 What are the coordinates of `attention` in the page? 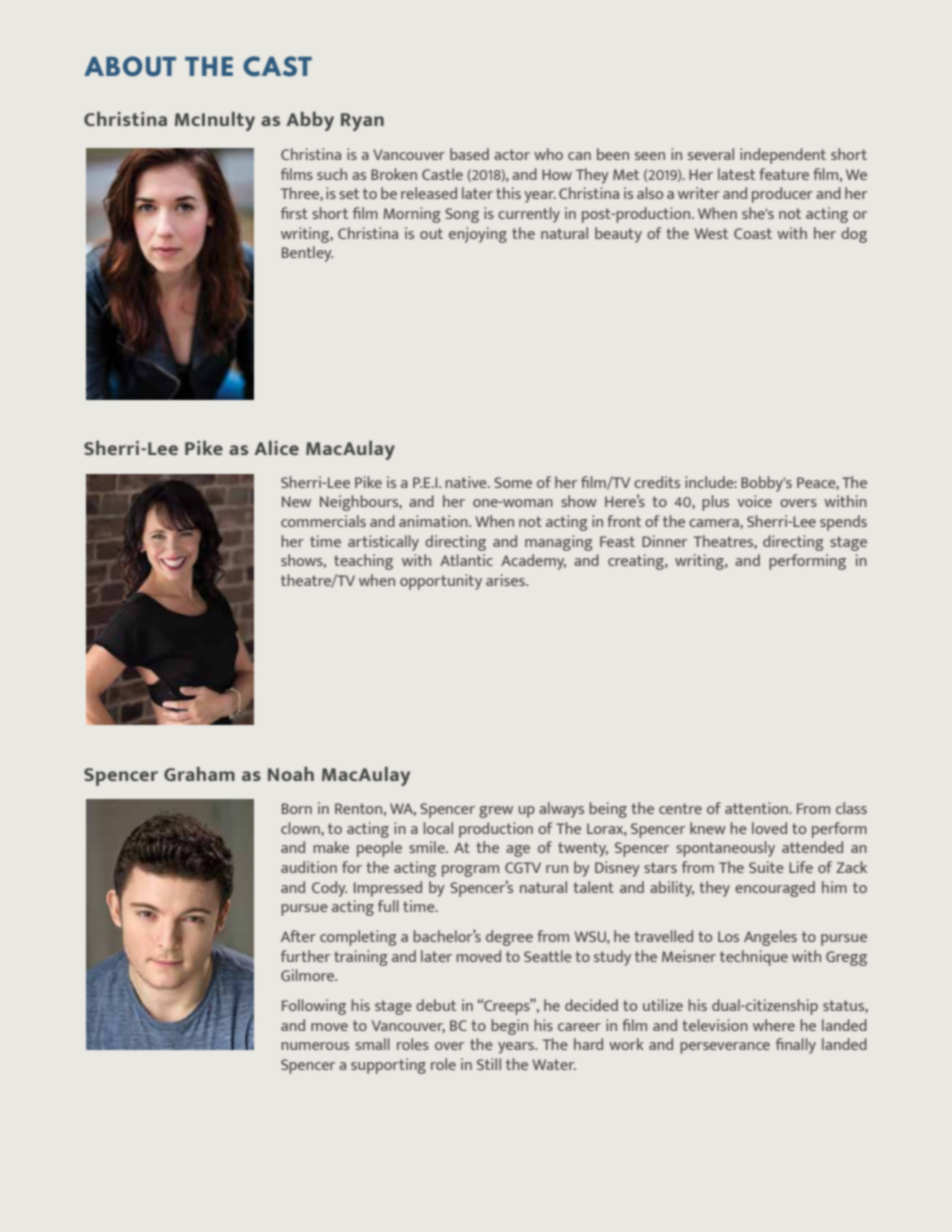 It's located at (757, 808).
